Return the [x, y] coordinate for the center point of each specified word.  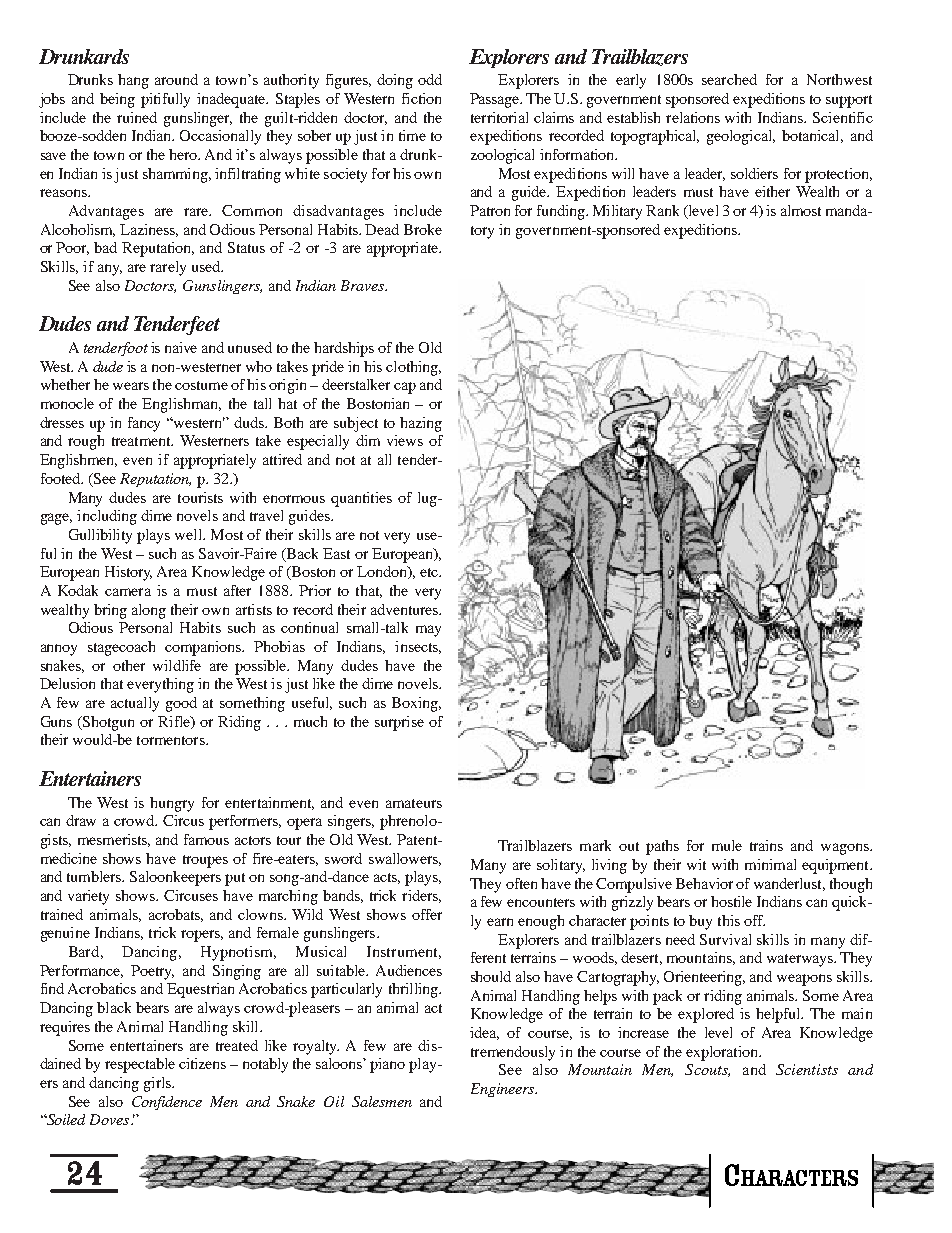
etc [430, 572]
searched [729, 79]
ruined [137, 117]
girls [158, 1084]
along [149, 611]
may [428, 631]
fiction [421, 98]
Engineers [503, 1090]
